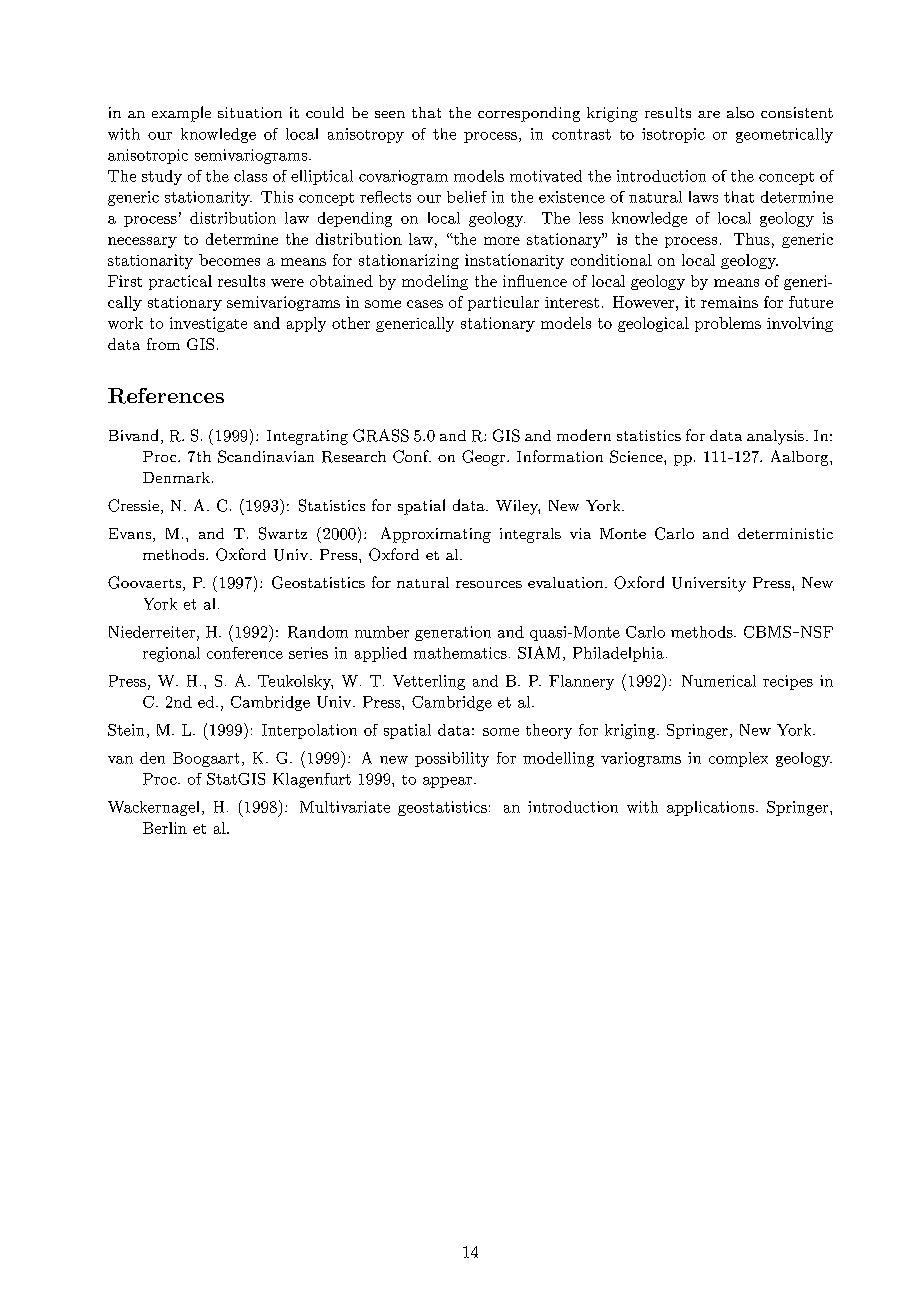 This document has width=924, height=1308. What do you see at coordinates (449, 782) in the document?
I see `appear` at bounding box center [449, 782].
